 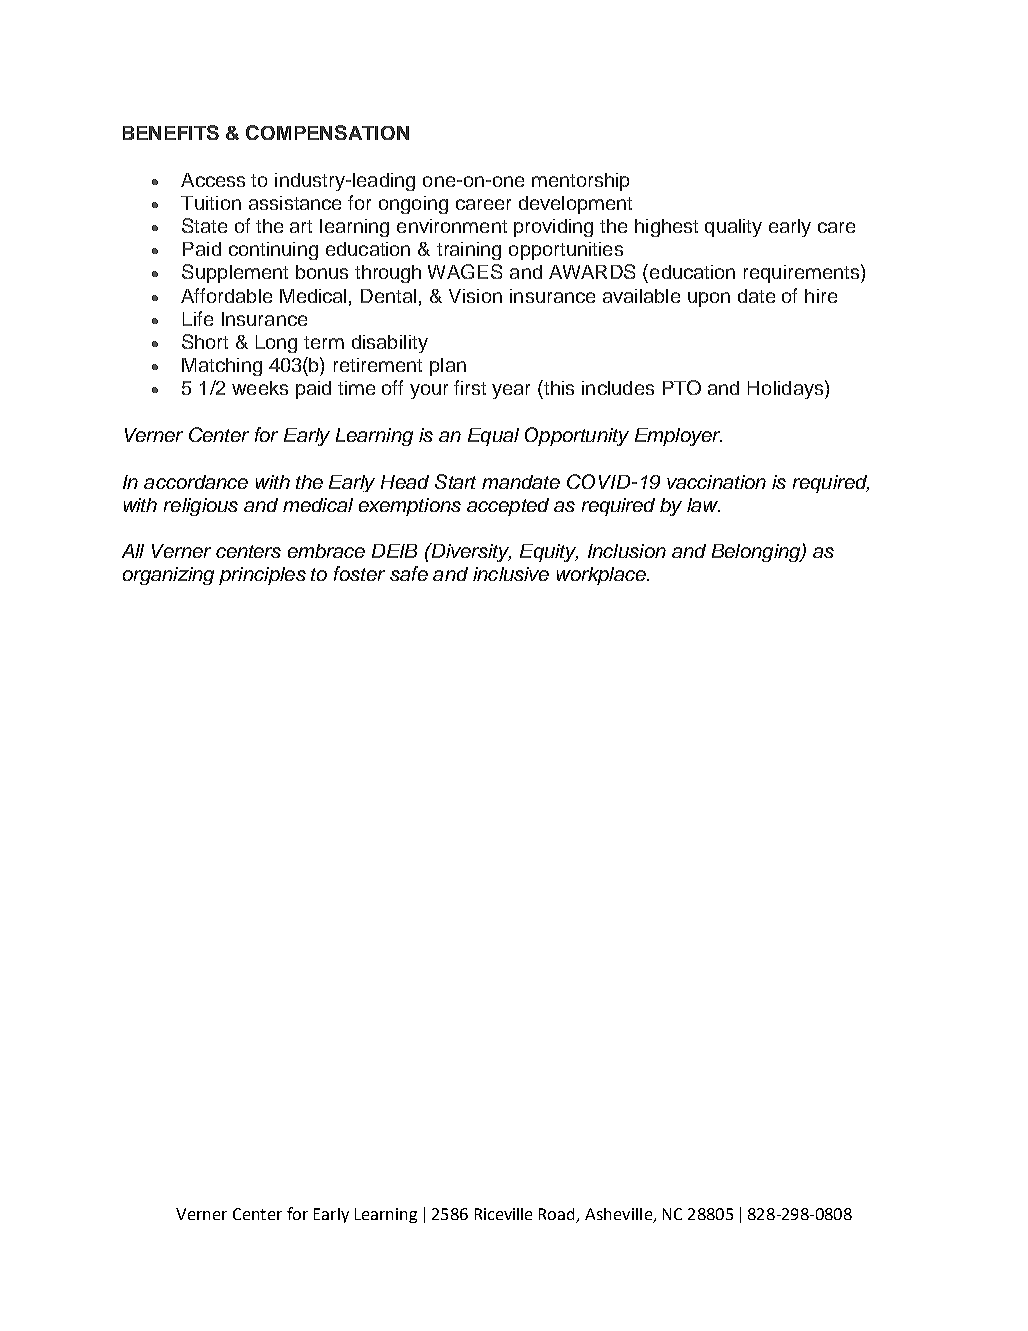 What do you see at coordinates (260, 388) in the screenshot?
I see `weeks` at bounding box center [260, 388].
